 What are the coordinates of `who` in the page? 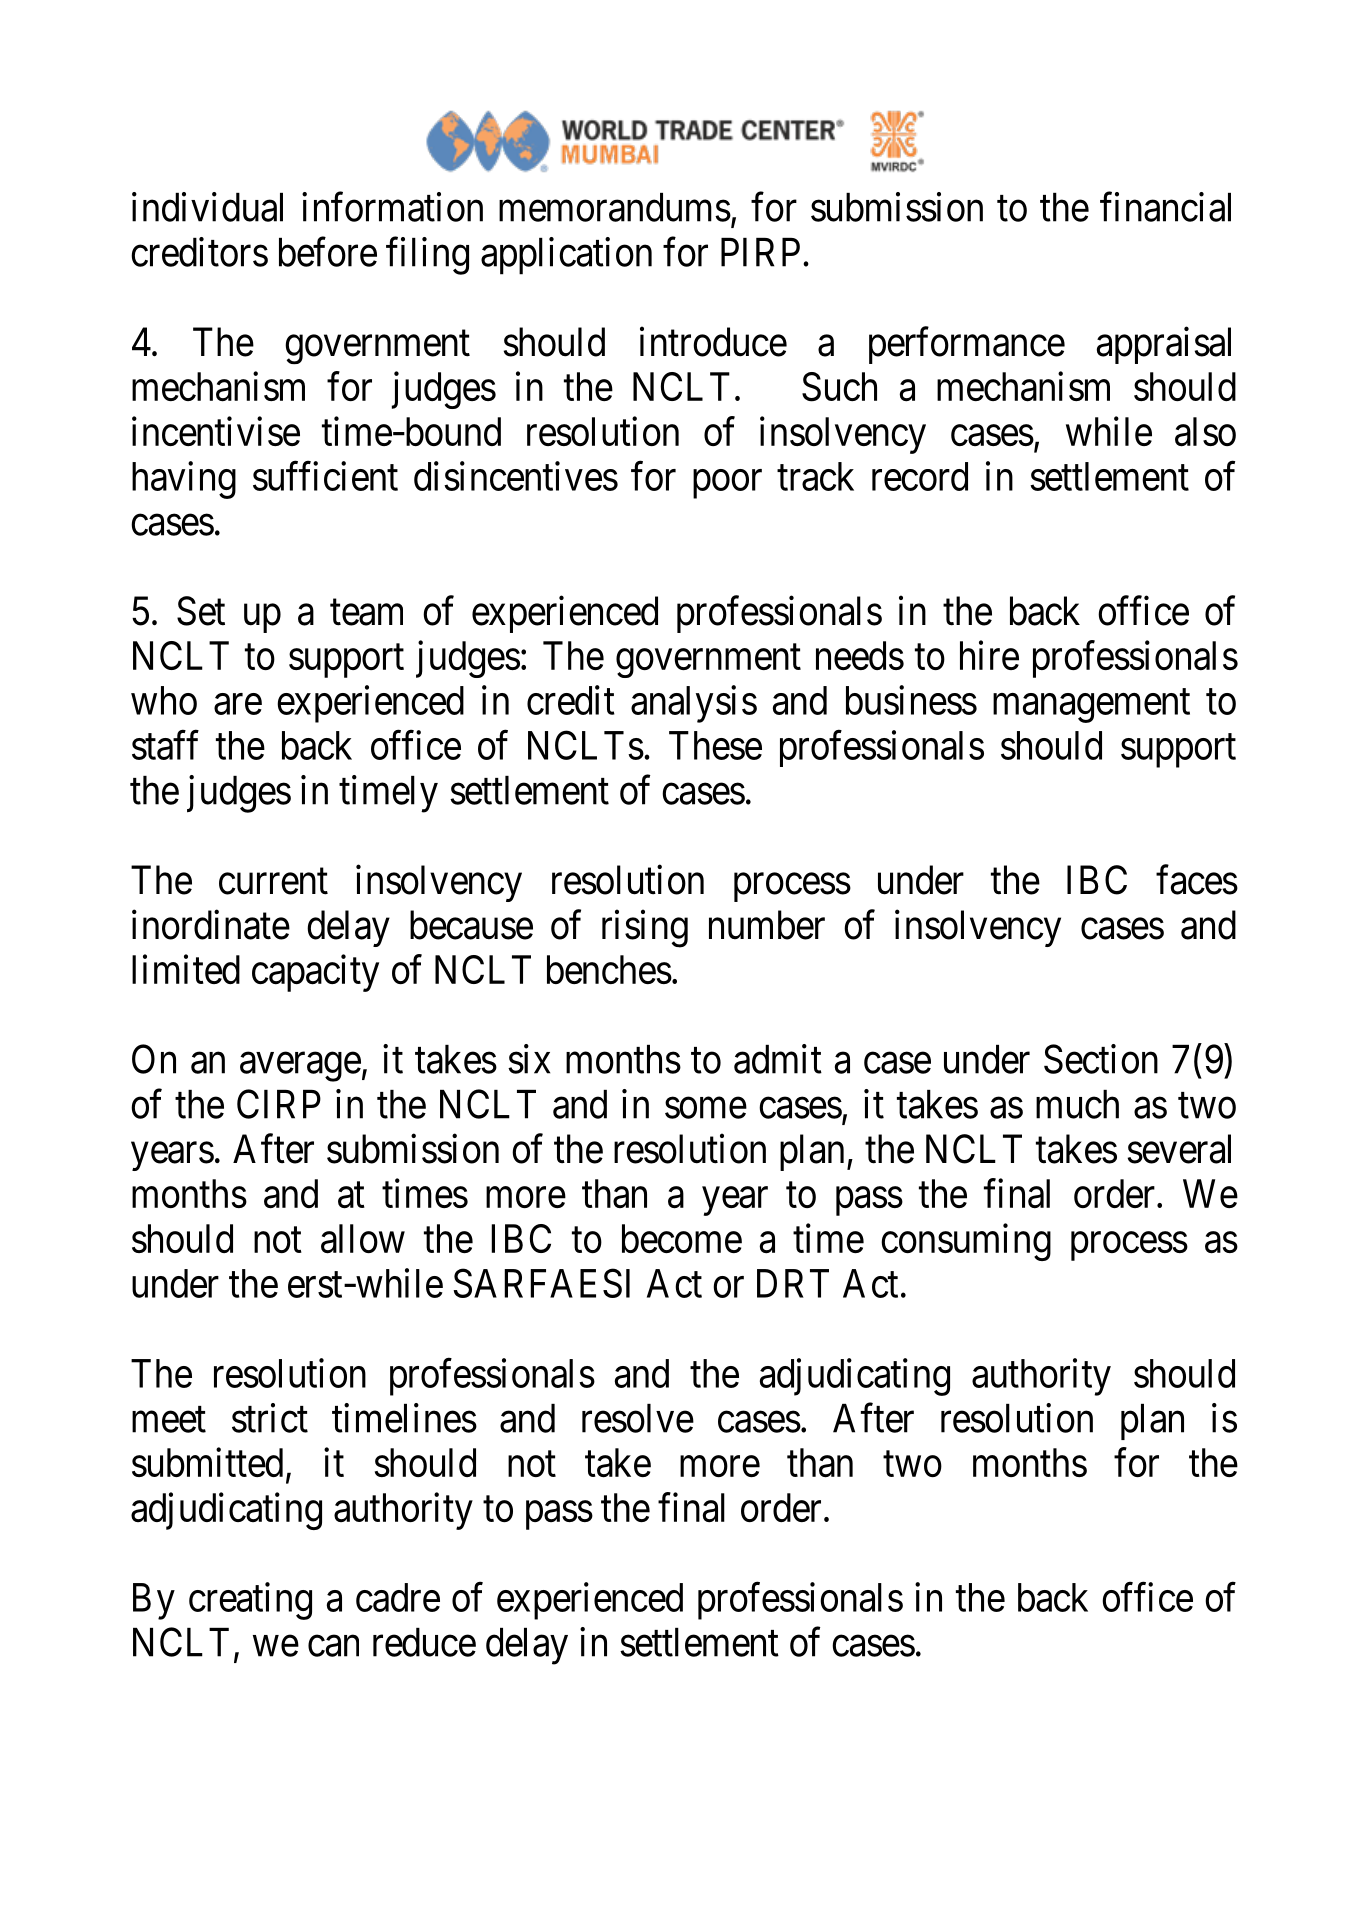 It's located at (164, 700).
